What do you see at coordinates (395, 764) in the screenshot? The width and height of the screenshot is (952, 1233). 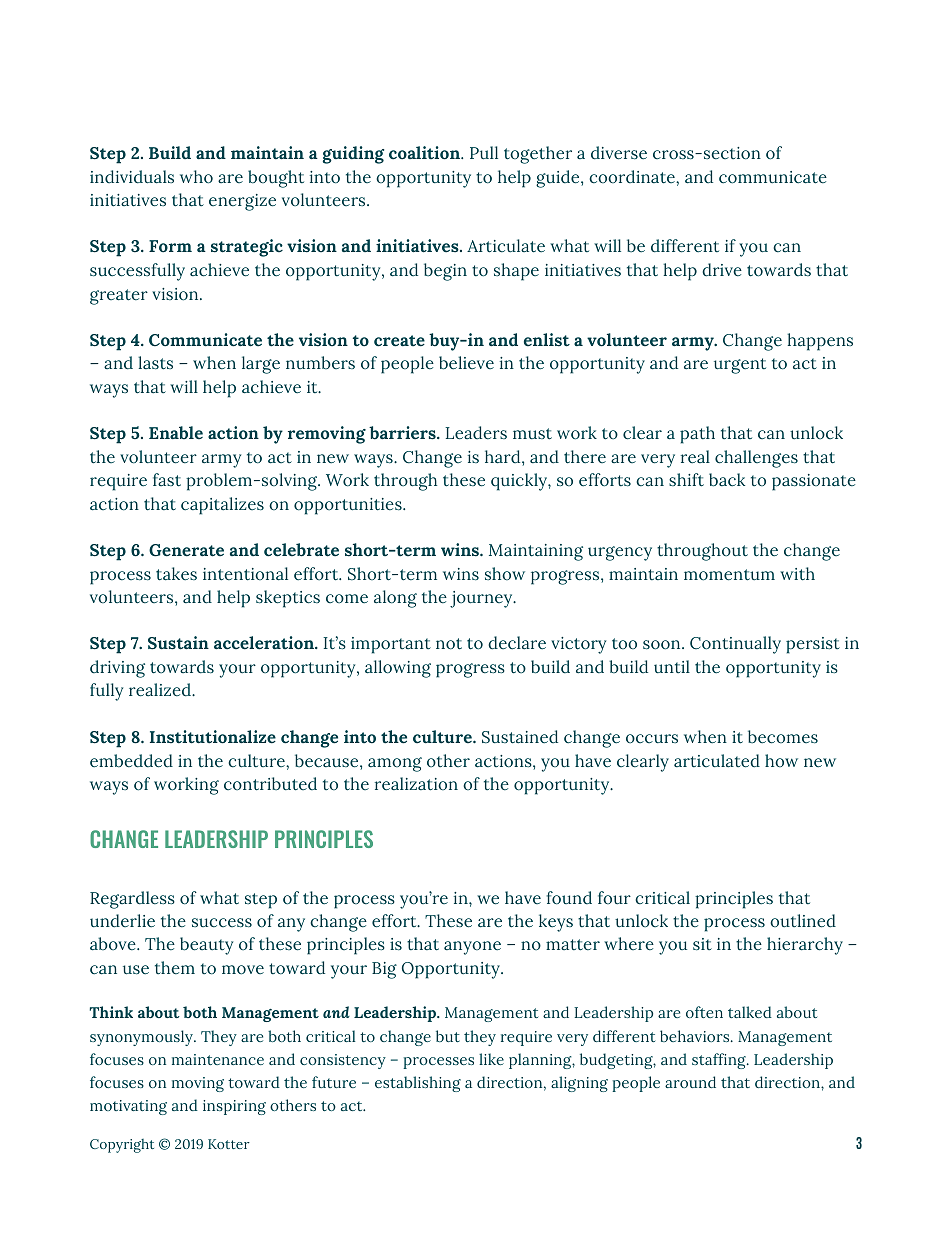 I see `among` at bounding box center [395, 764].
